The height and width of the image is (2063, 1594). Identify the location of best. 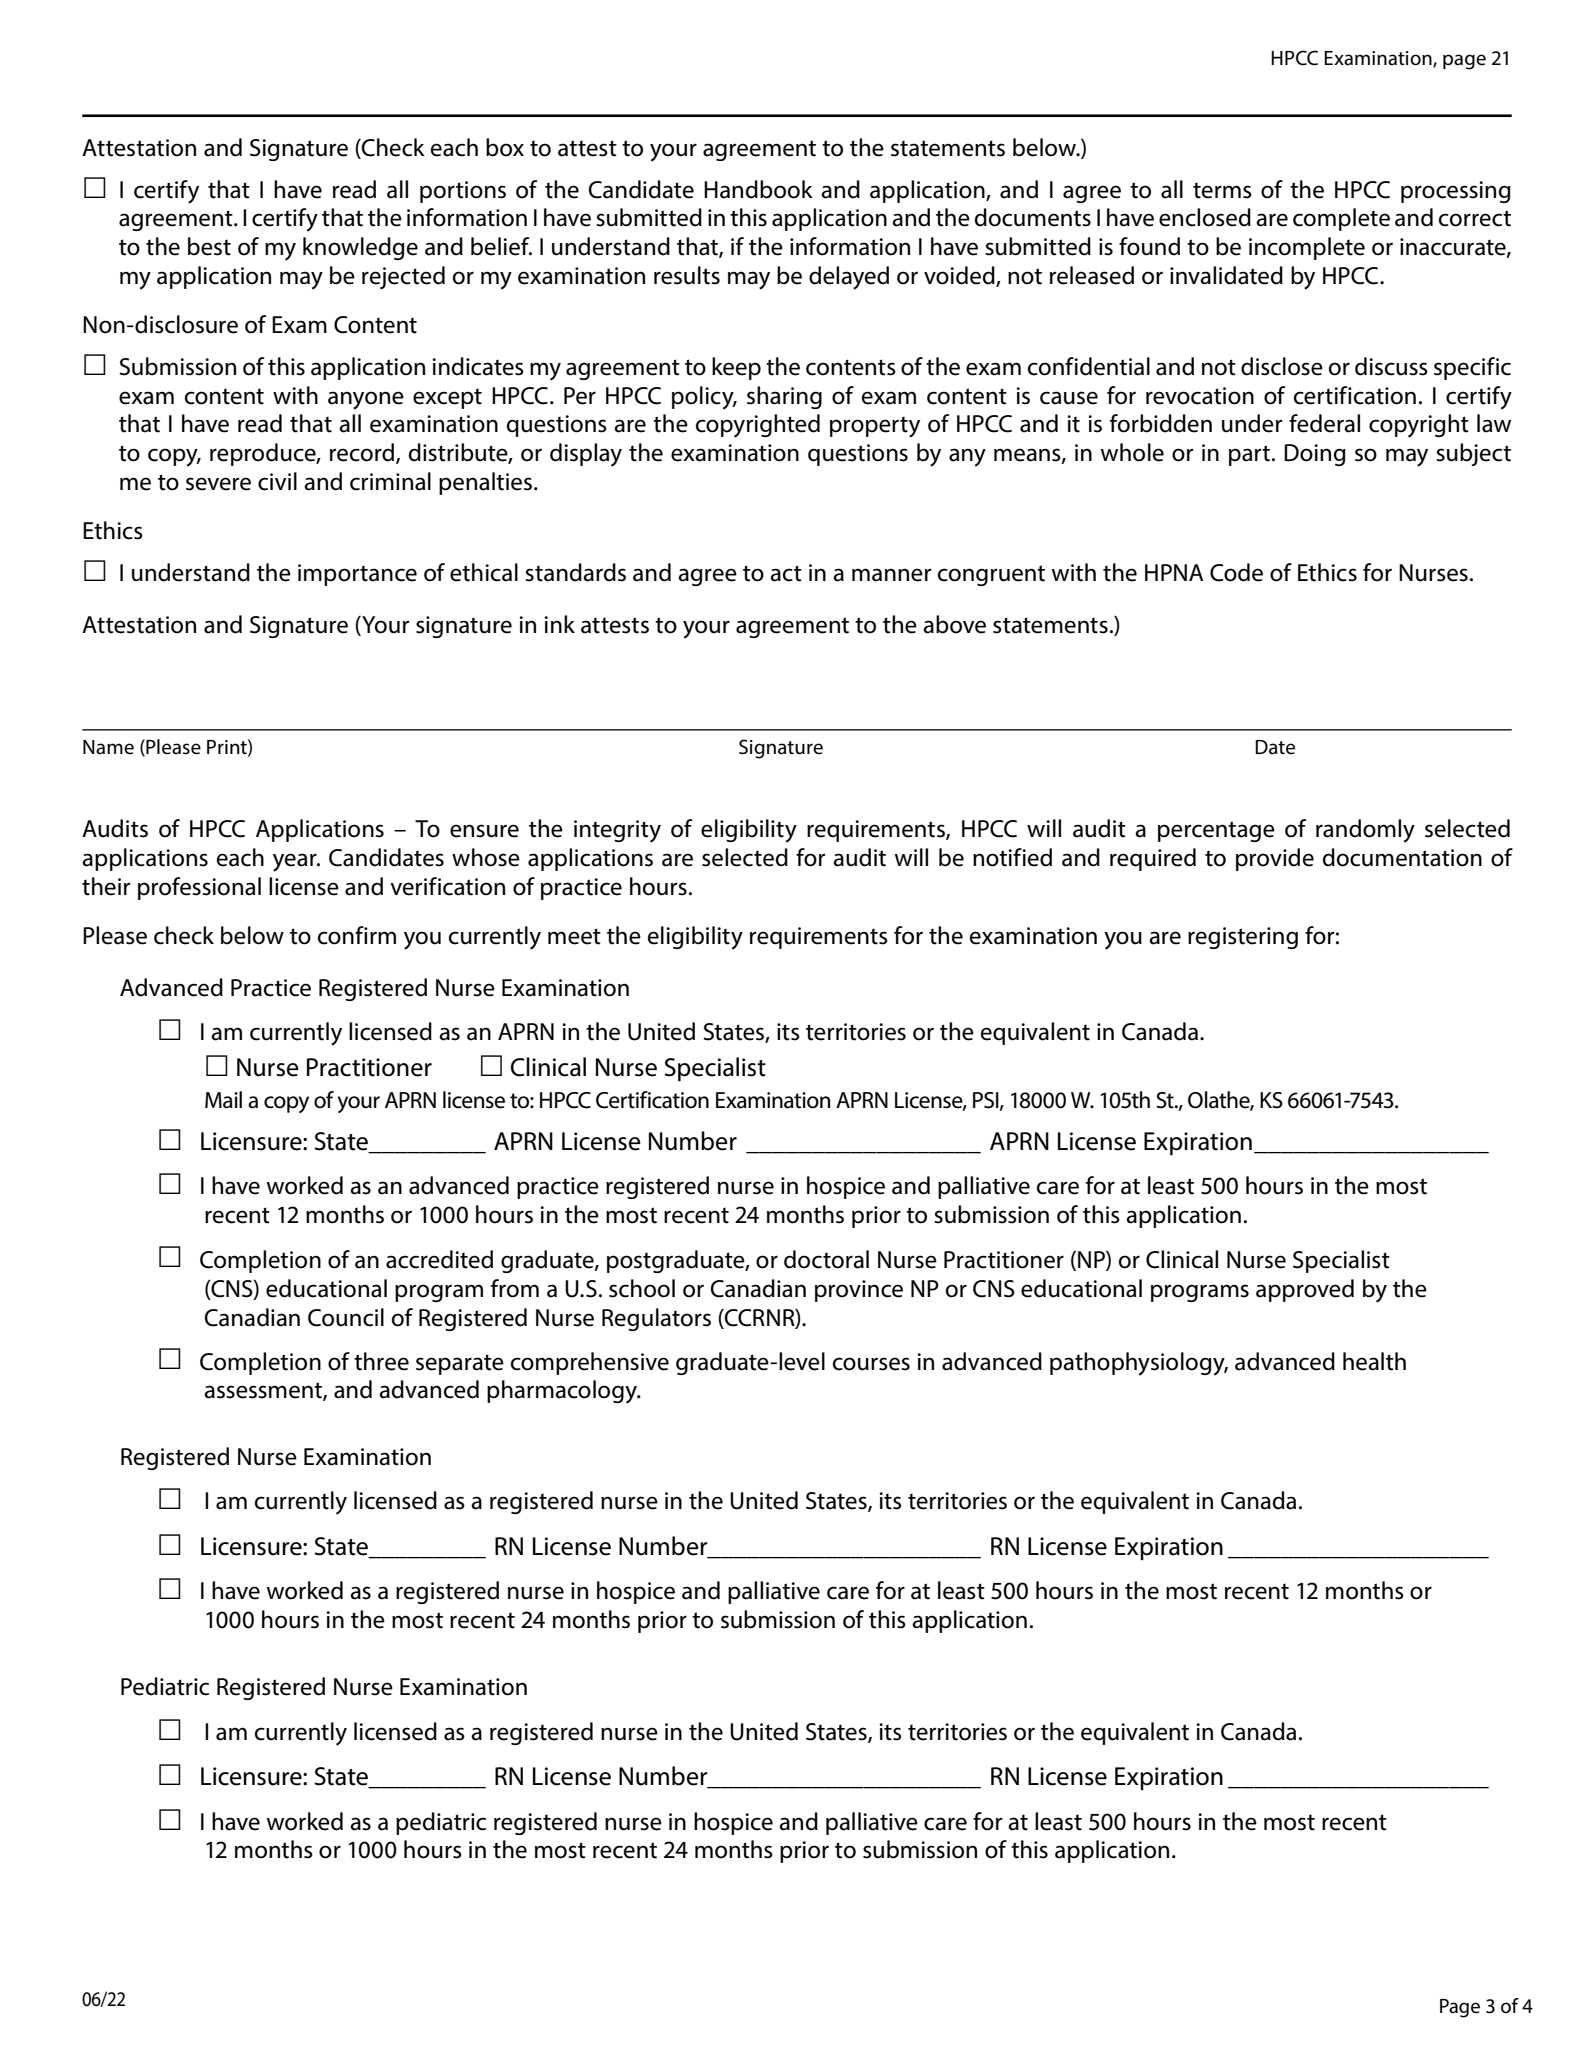
(209, 246).
